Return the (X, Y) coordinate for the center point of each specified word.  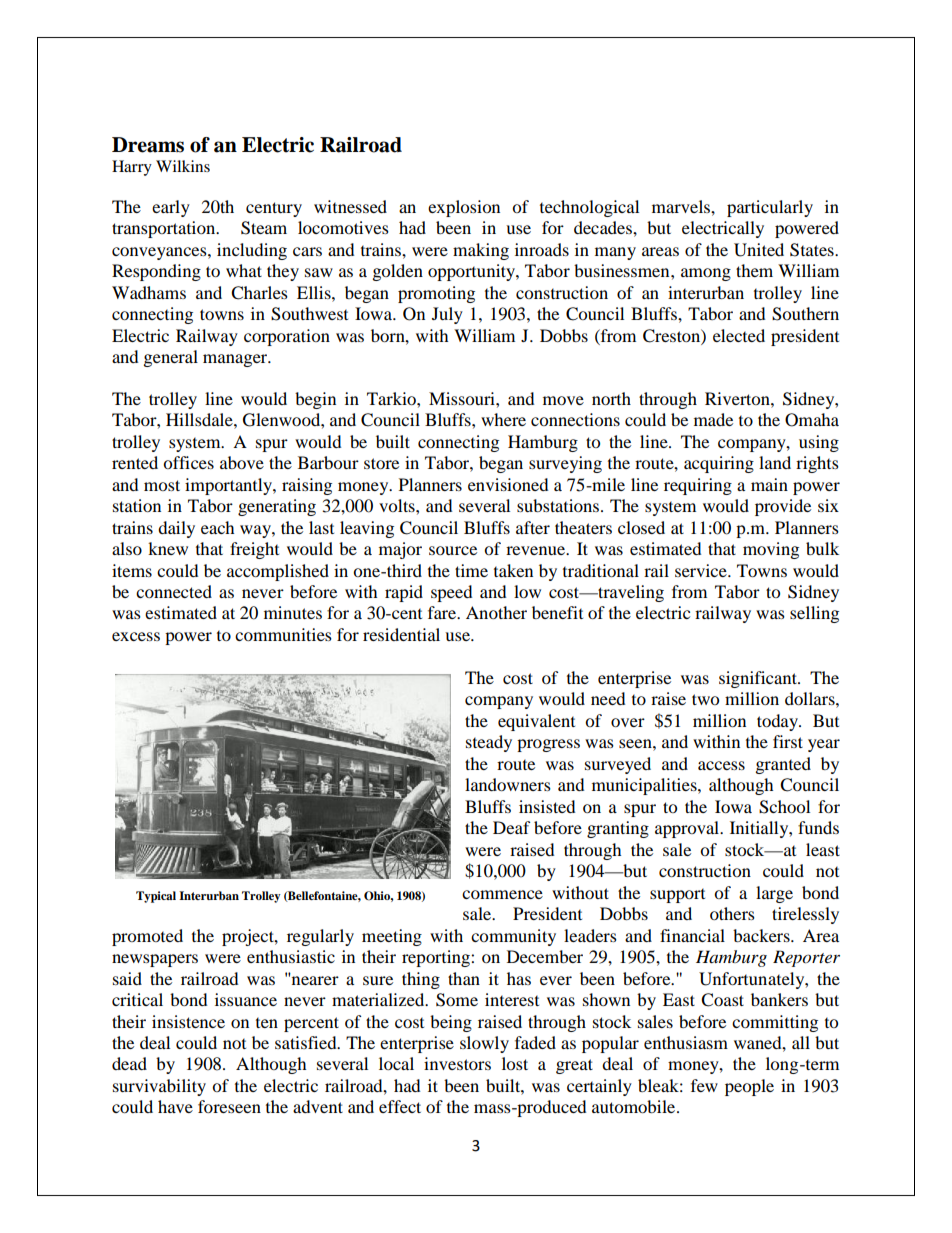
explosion (464, 208)
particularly (770, 208)
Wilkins (183, 166)
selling (814, 614)
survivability (159, 1087)
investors (457, 1063)
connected (174, 591)
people (749, 1087)
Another (496, 612)
